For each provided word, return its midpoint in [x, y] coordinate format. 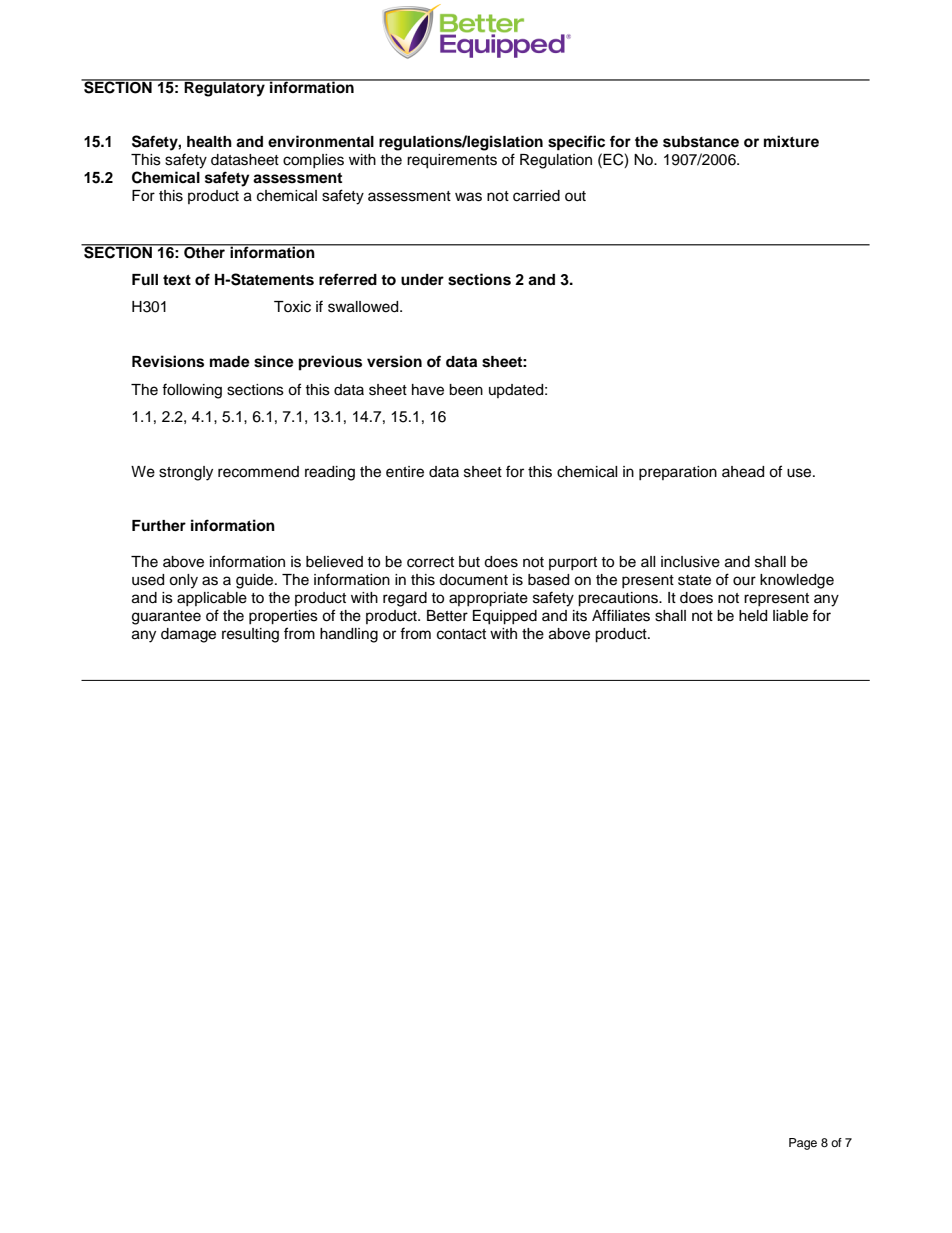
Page [803, 1144]
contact [461, 634]
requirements [452, 161]
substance [701, 142]
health [209, 142]
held [753, 616]
